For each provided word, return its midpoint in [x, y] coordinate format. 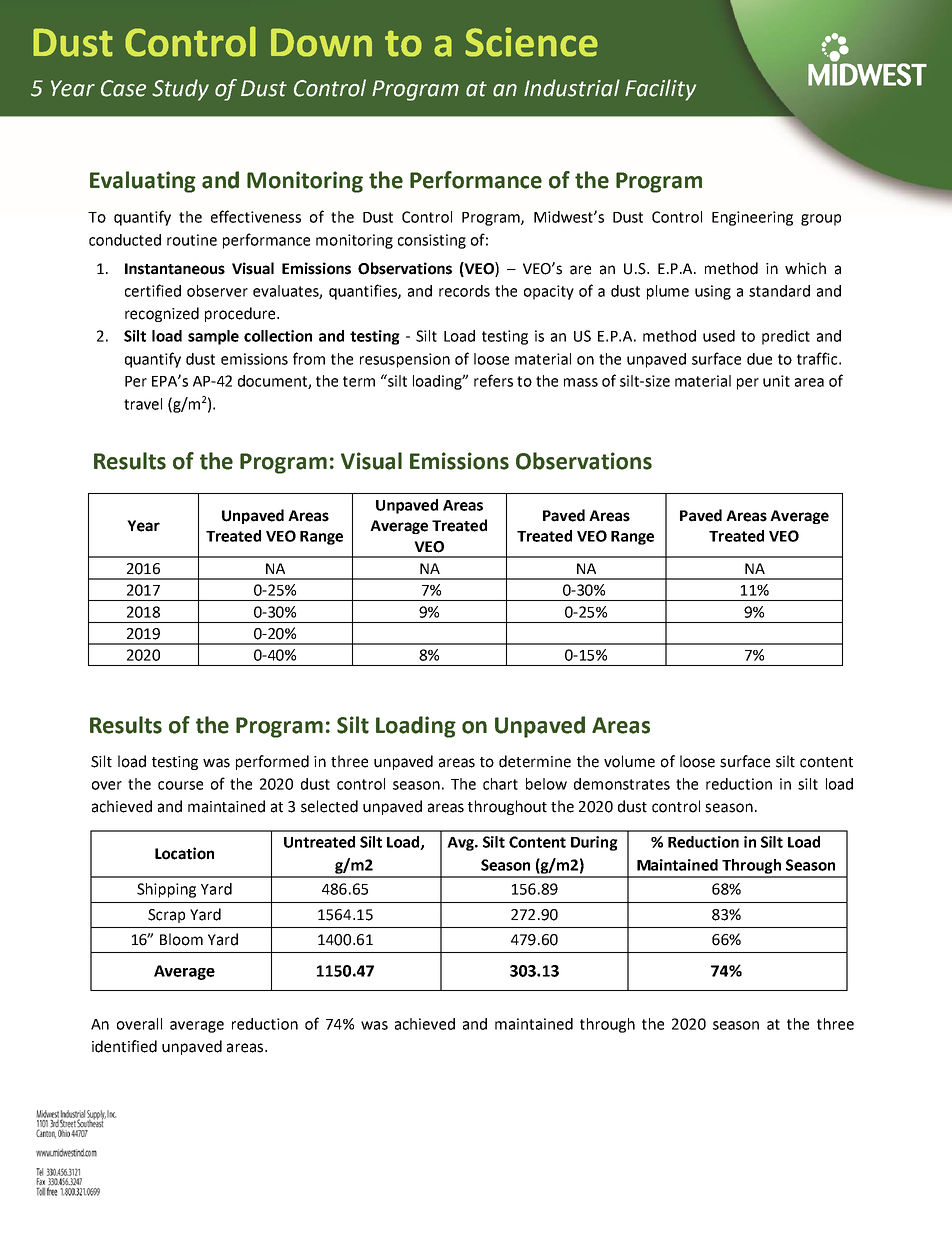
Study [180, 90]
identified [124, 1046]
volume [629, 761]
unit [776, 381]
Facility [660, 90]
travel [143, 404]
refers [493, 380]
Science [531, 42]
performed [272, 762]
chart [500, 784]
